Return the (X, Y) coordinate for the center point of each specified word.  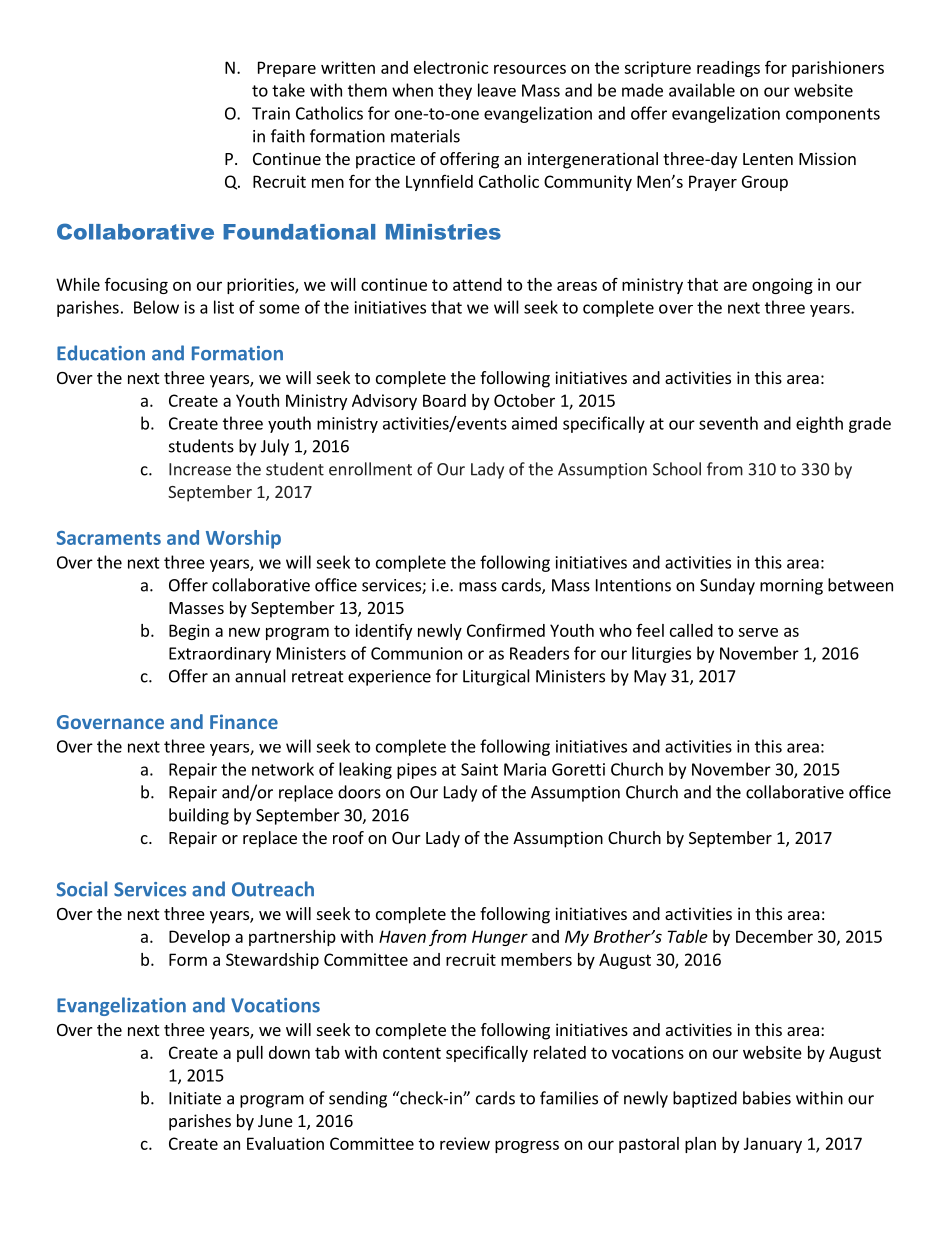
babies (767, 1098)
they (455, 91)
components (833, 115)
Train (271, 113)
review (465, 1143)
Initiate (195, 1098)
